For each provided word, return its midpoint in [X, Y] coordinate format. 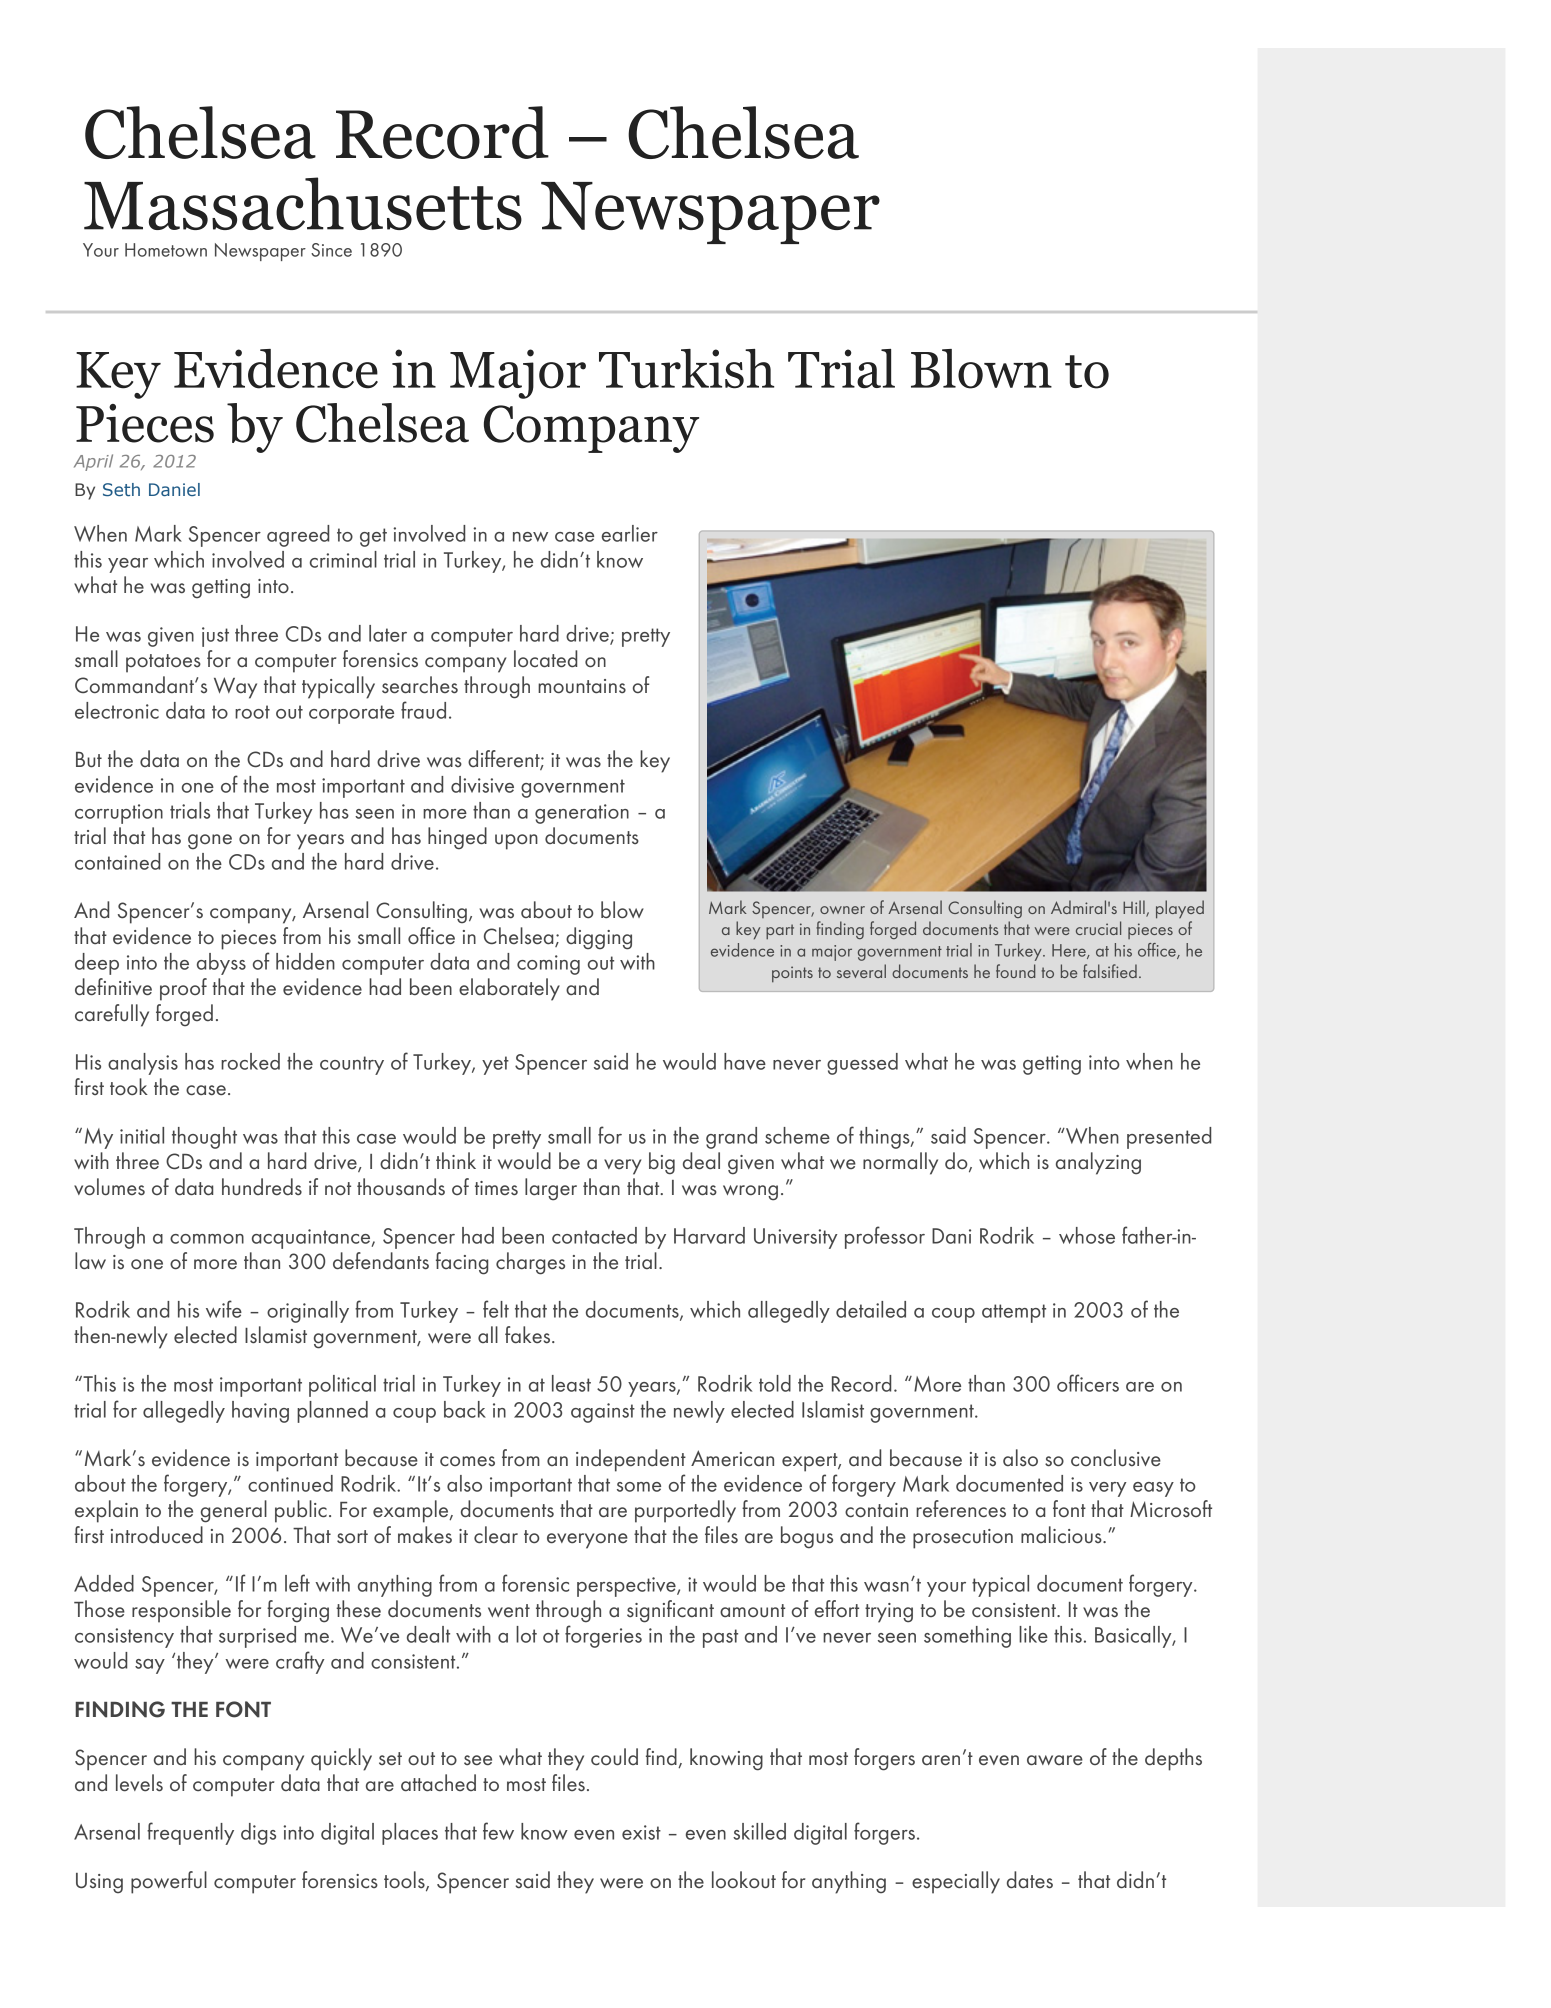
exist [641, 1832]
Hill [1135, 908]
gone [210, 842]
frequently [190, 1833]
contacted [594, 1235]
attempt [1014, 1313]
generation [582, 814]
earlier [630, 533]
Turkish [686, 369]
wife [224, 1309]
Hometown [166, 250]
